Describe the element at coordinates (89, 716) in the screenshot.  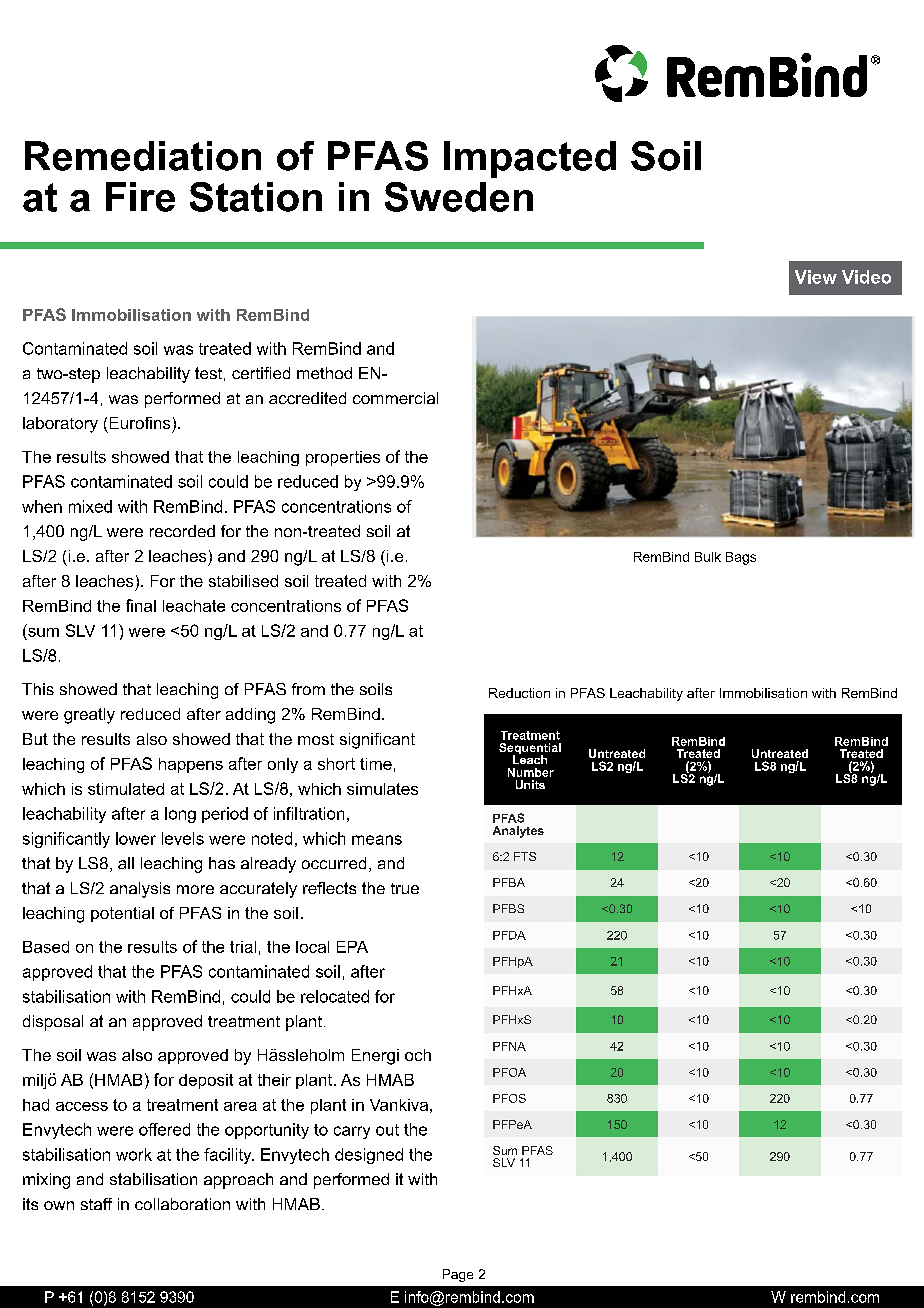
I see `greatly` at that location.
